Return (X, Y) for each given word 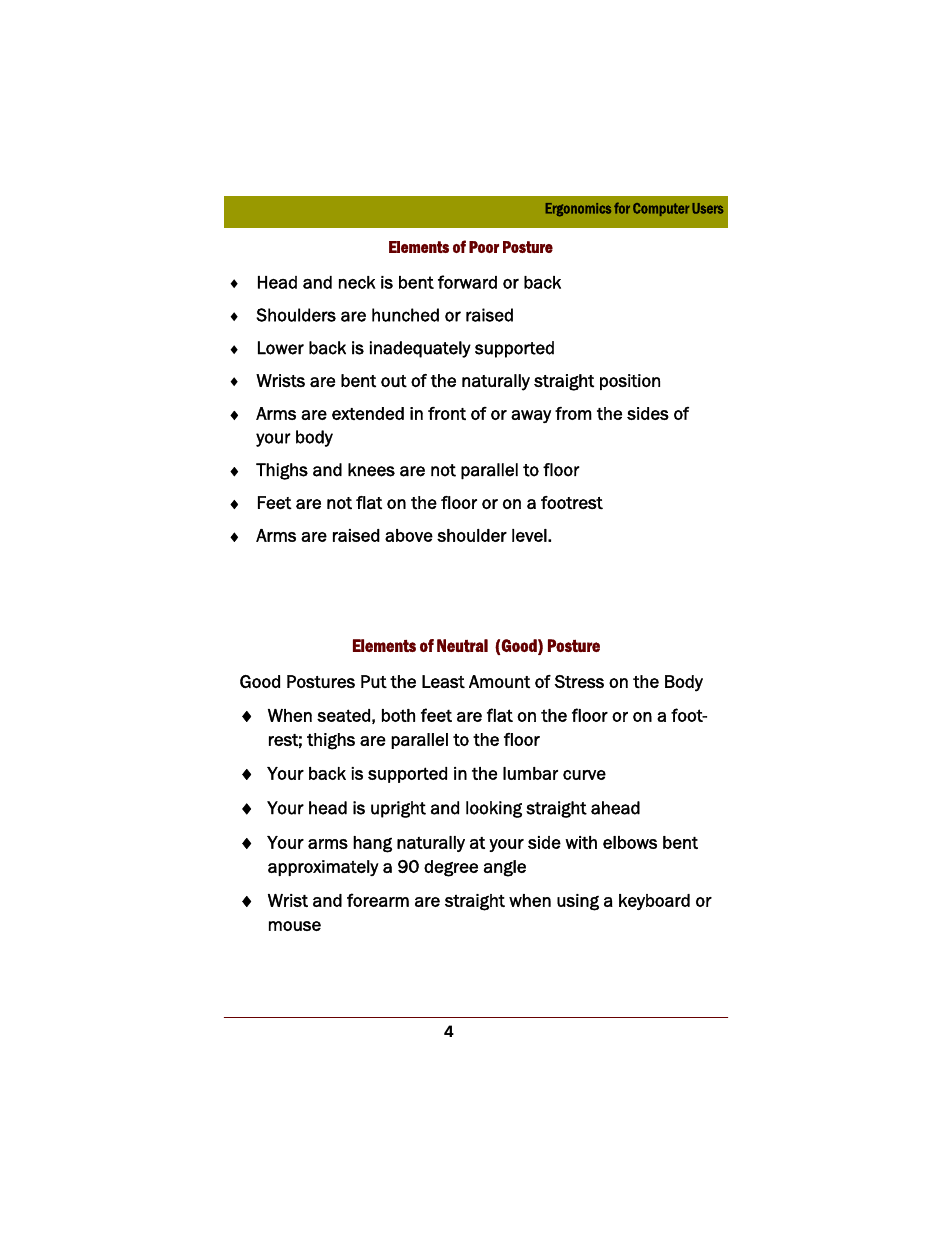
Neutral (462, 645)
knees (371, 470)
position (630, 382)
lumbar (530, 773)
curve (584, 775)
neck (357, 282)
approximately (323, 868)
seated (343, 715)
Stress (579, 681)
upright (398, 809)
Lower (281, 348)
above (409, 535)
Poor (484, 247)
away (531, 416)
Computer (661, 209)
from (573, 413)
